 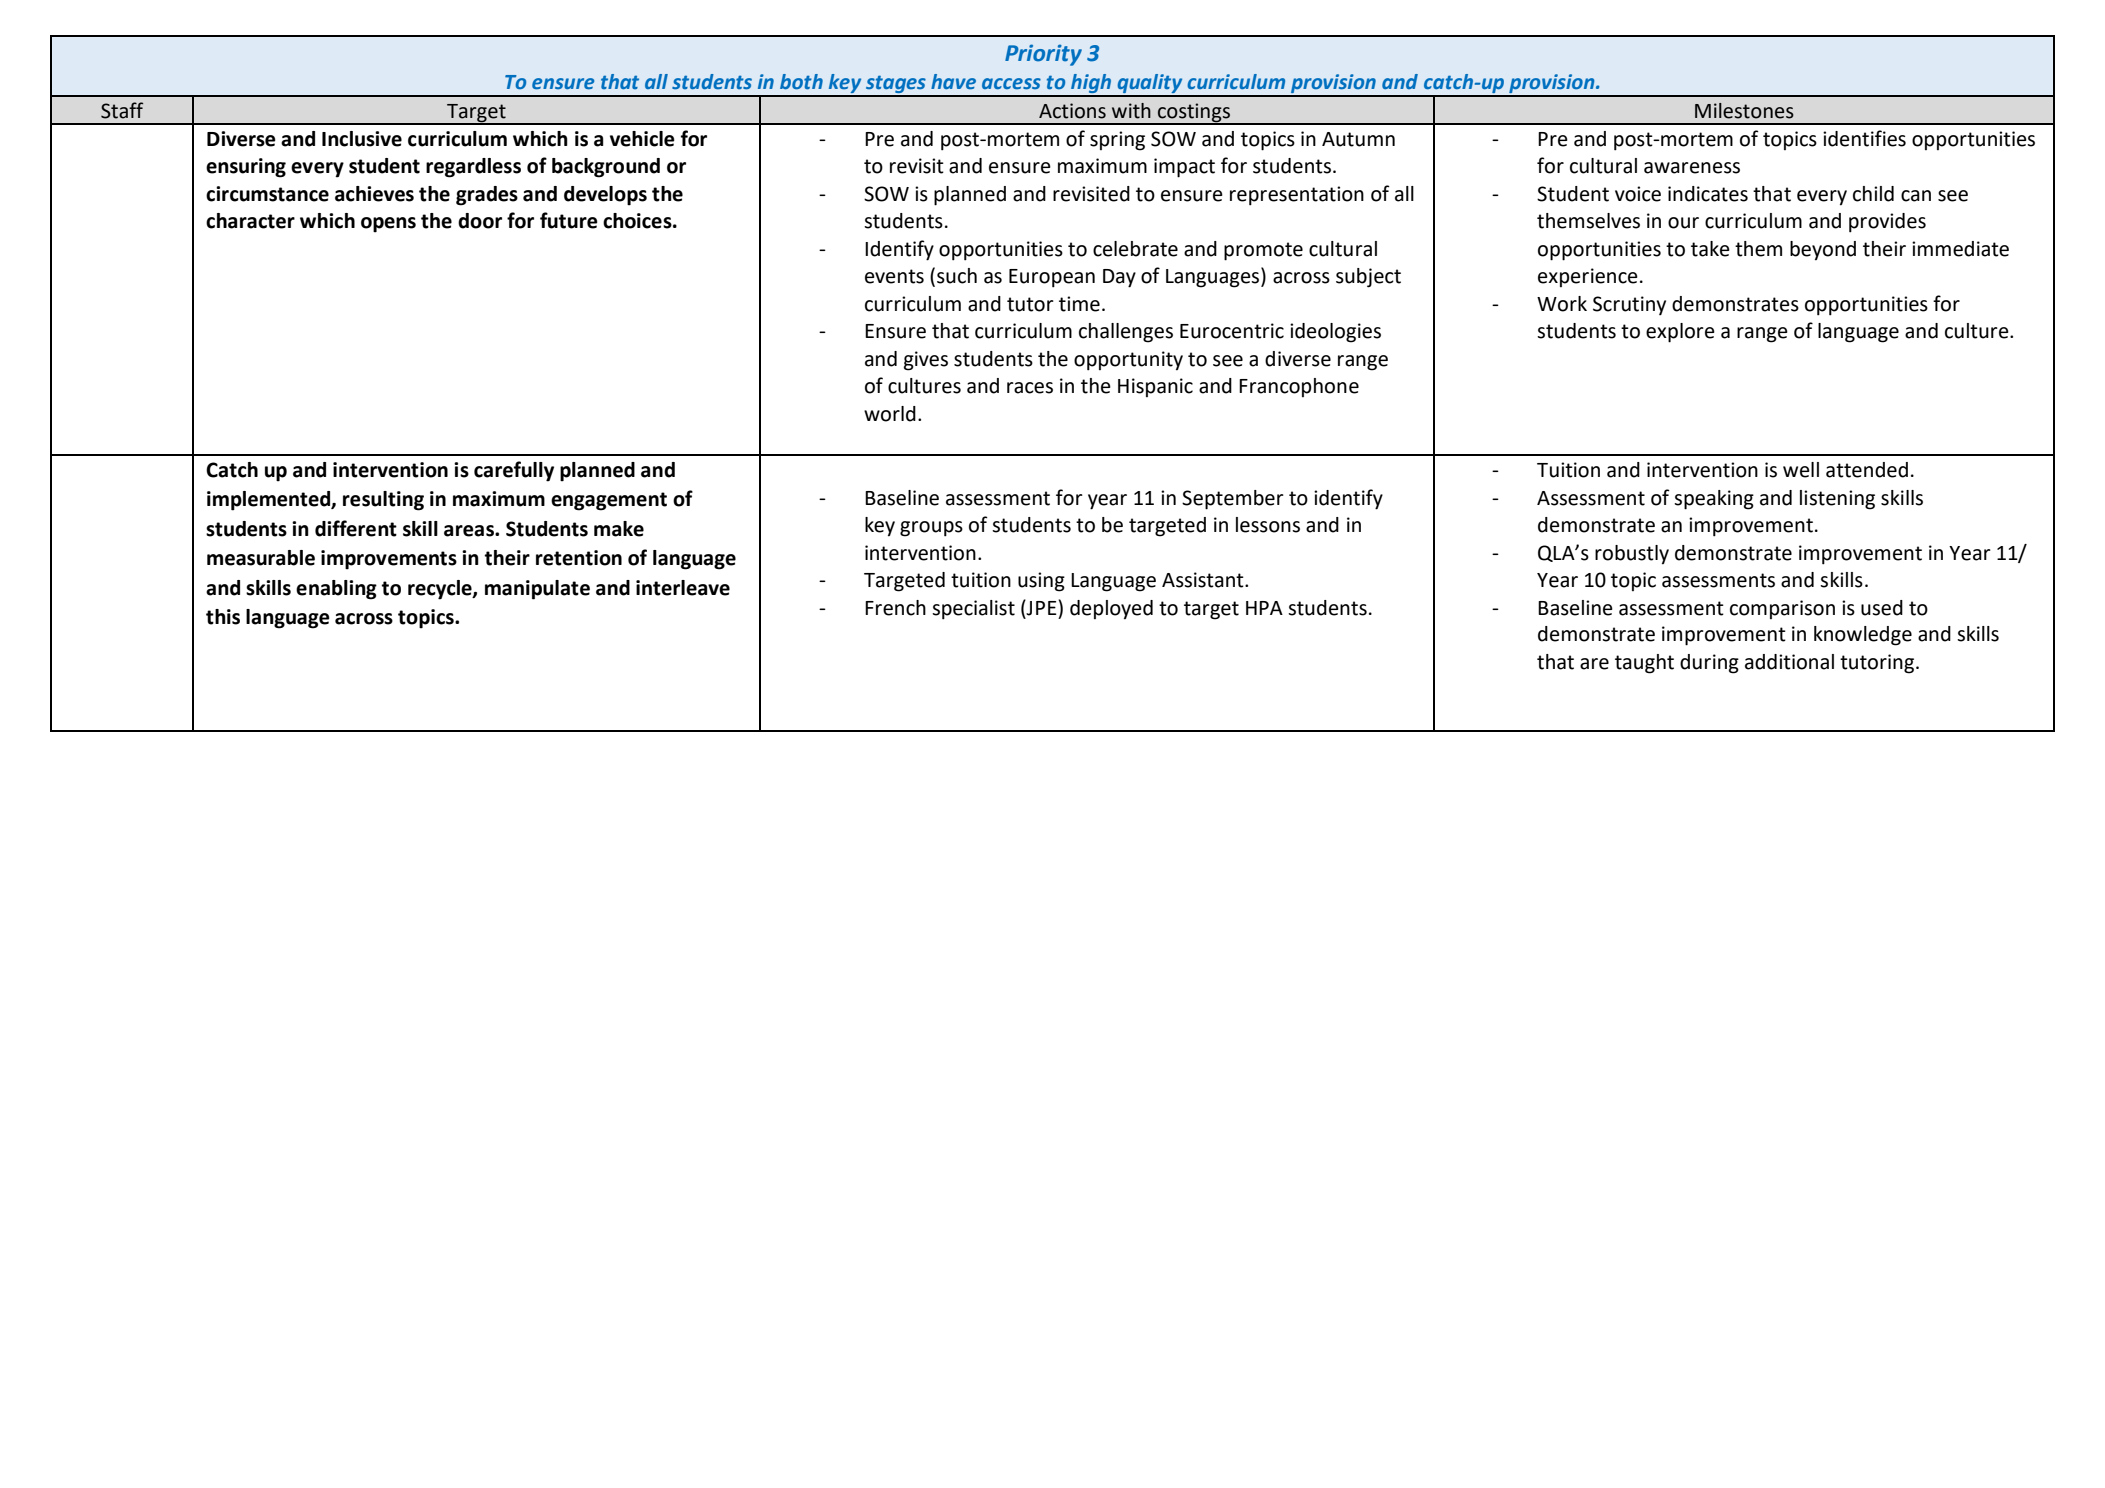 What do you see at coordinates (973, 610) in the page?
I see `specialist` at bounding box center [973, 610].
